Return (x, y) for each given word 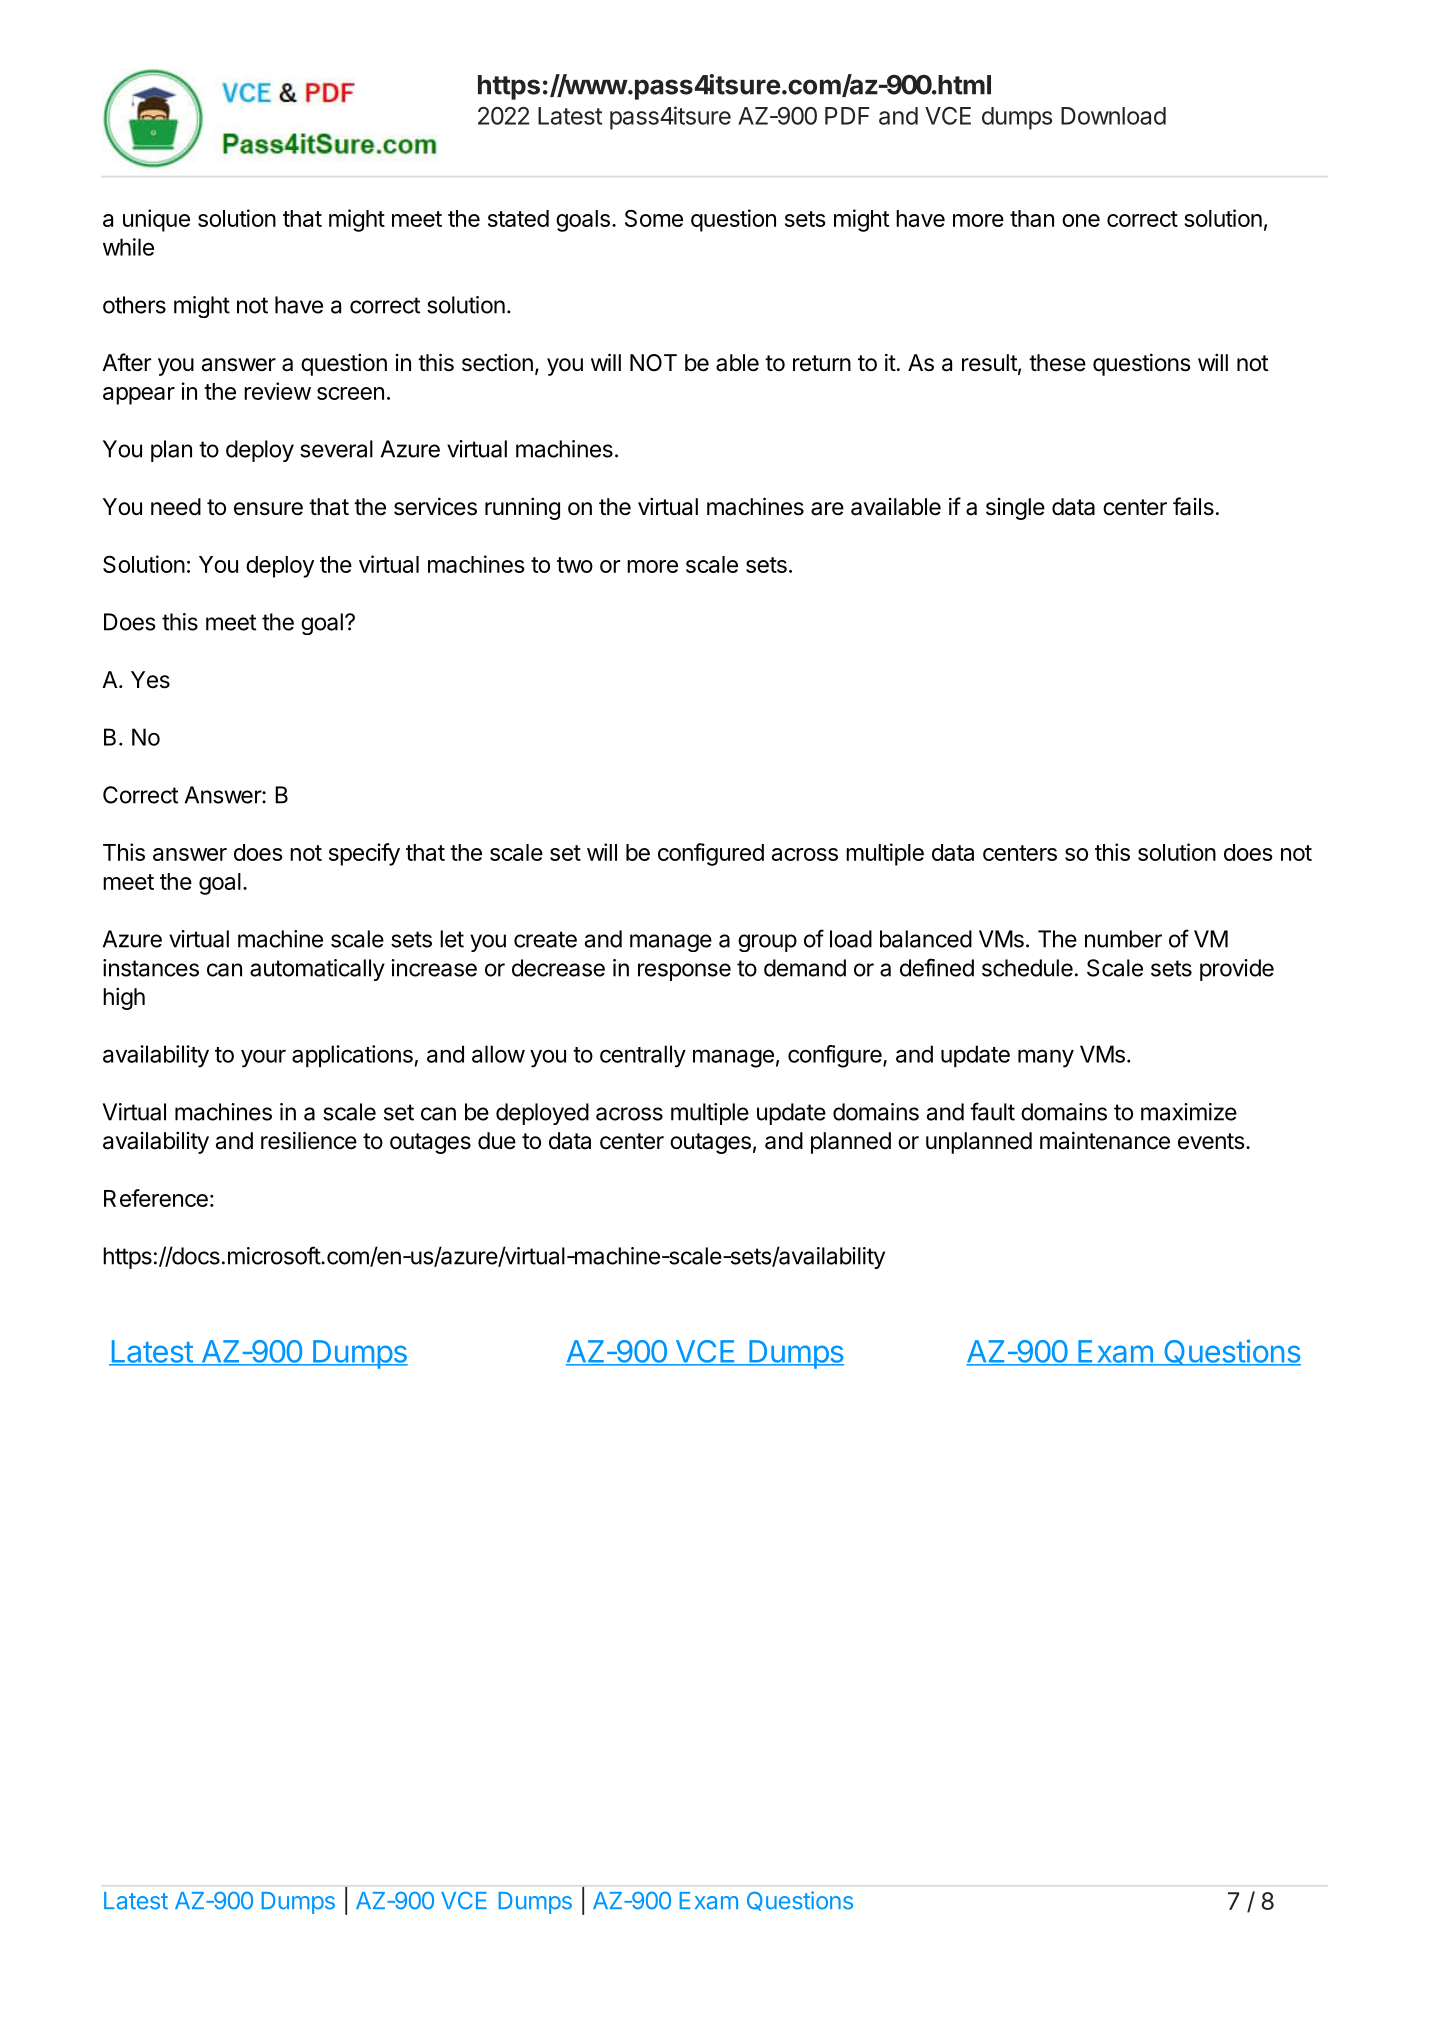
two (575, 565)
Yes (150, 680)
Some (654, 218)
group (767, 943)
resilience (309, 1140)
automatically (317, 970)
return (822, 363)
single (1015, 509)
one (1081, 220)
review (277, 391)
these (1057, 363)
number (1123, 939)
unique (156, 220)
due (497, 1141)
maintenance (1105, 1140)
